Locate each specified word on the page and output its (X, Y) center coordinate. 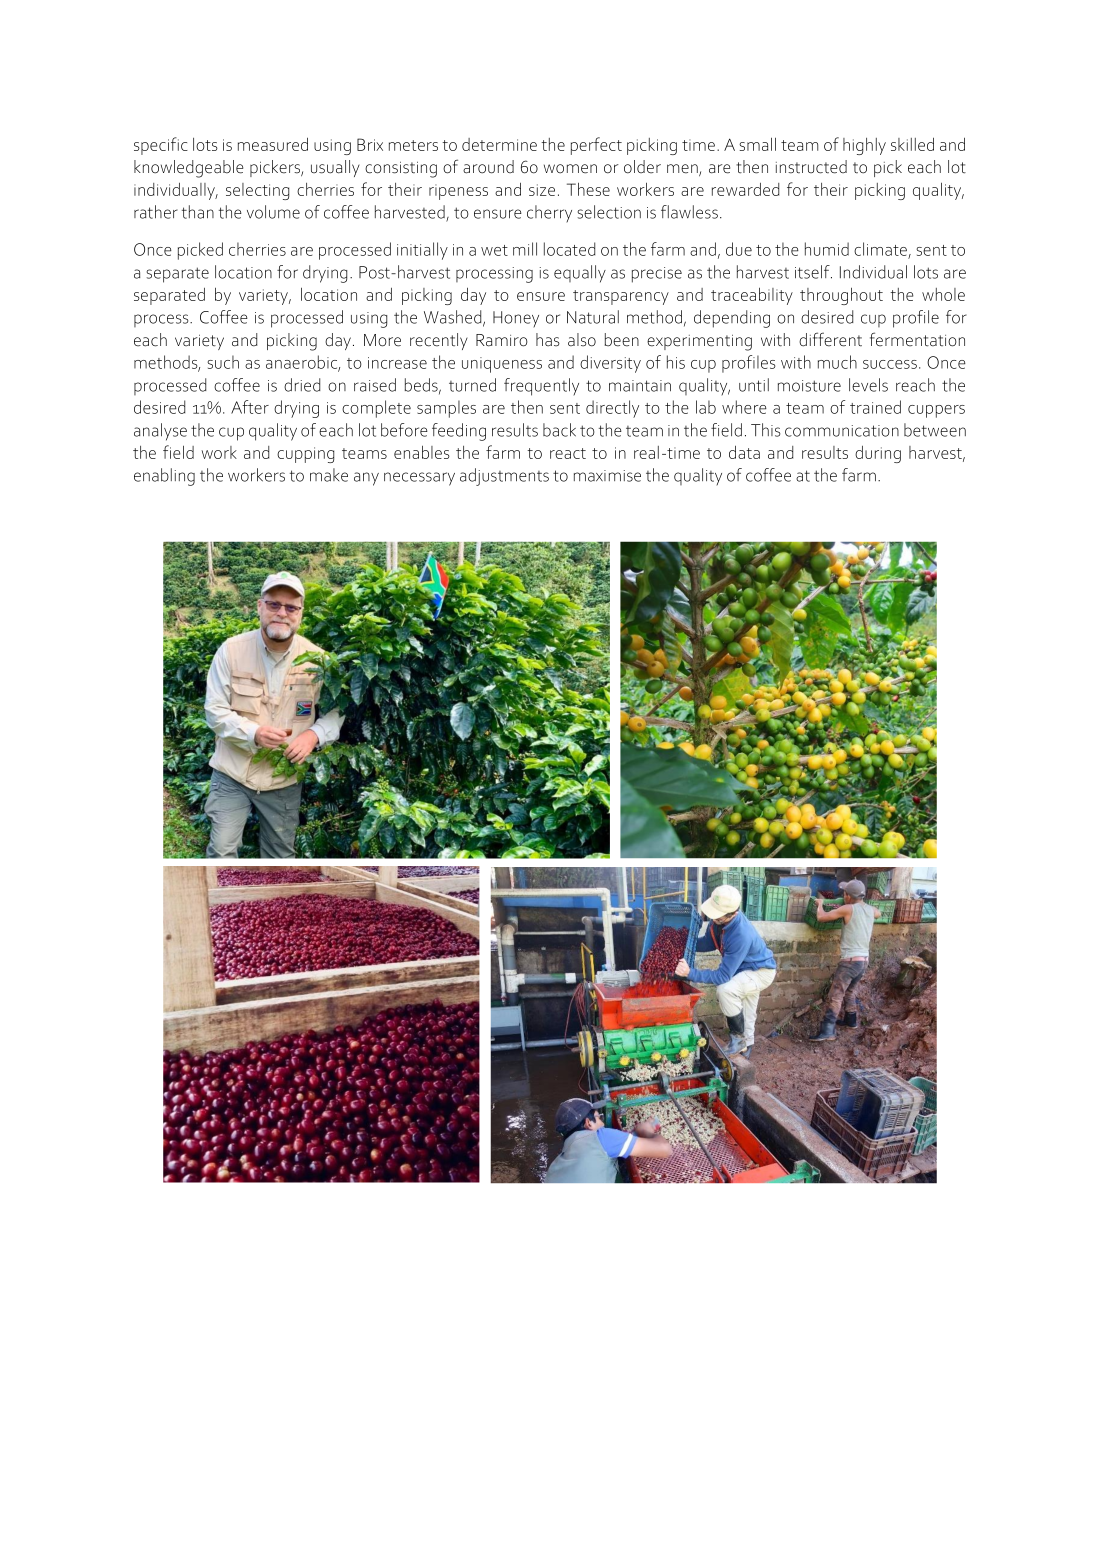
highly (864, 146)
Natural (593, 317)
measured (273, 144)
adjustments (504, 477)
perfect (596, 146)
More (382, 340)
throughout (841, 296)
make (329, 475)
